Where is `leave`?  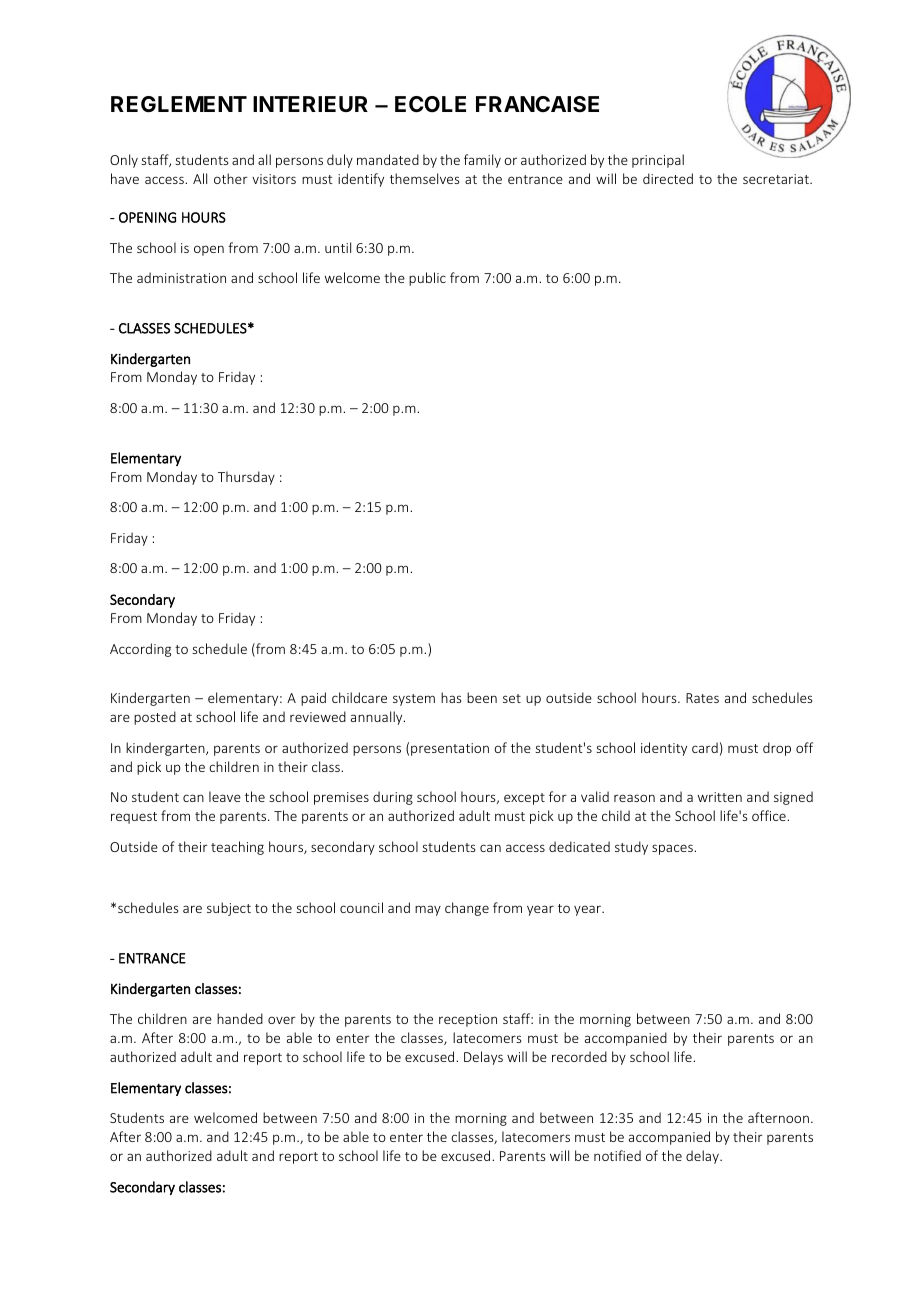
leave is located at coordinates (225, 796).
